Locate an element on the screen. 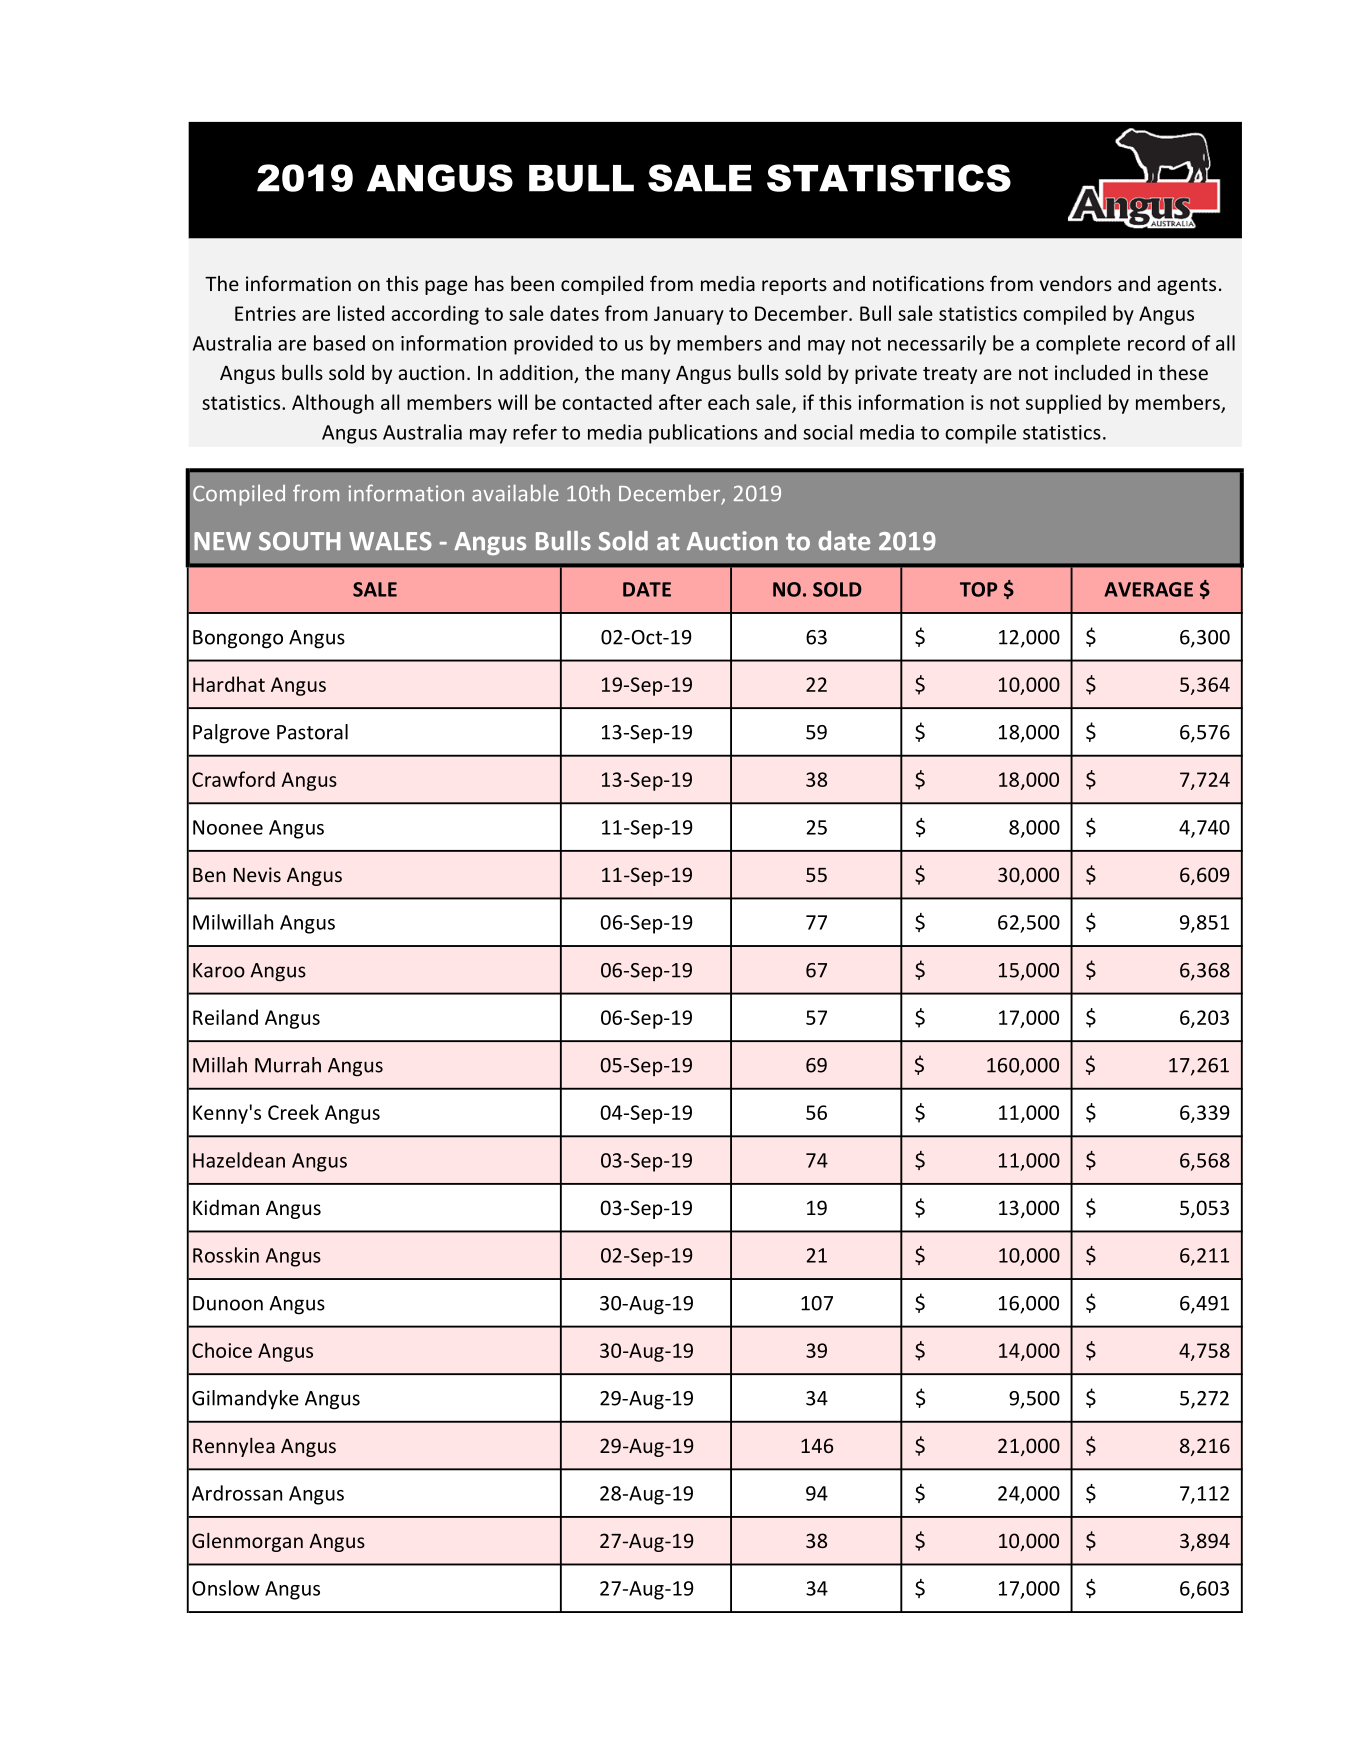  Kidman is located at coordinates (226, 1207).
